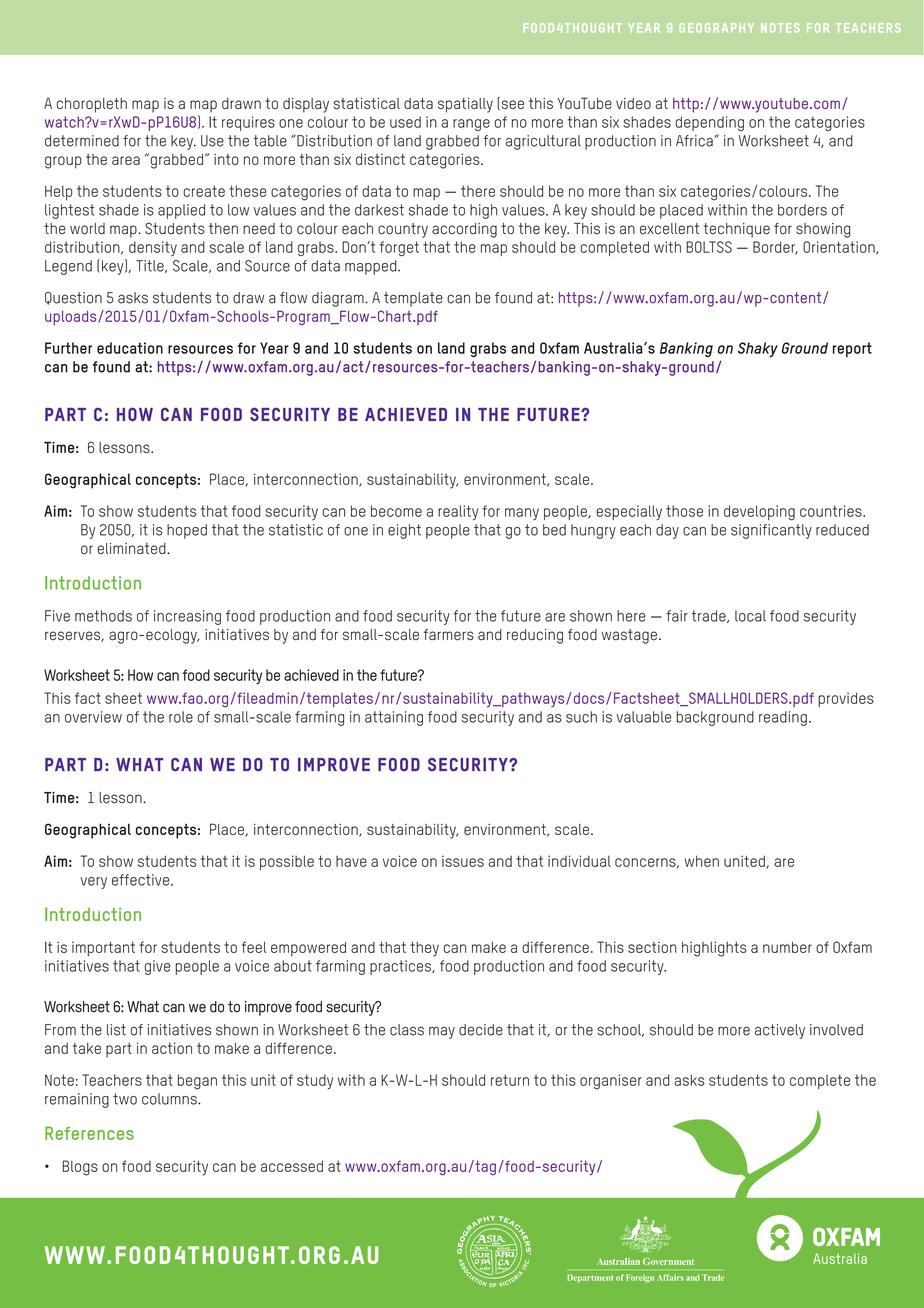 The image size is (924, 1308). What do you see at coordinates (465, 105) in the screenshot?
I see `spatially` at bounding box center [465, 105].
